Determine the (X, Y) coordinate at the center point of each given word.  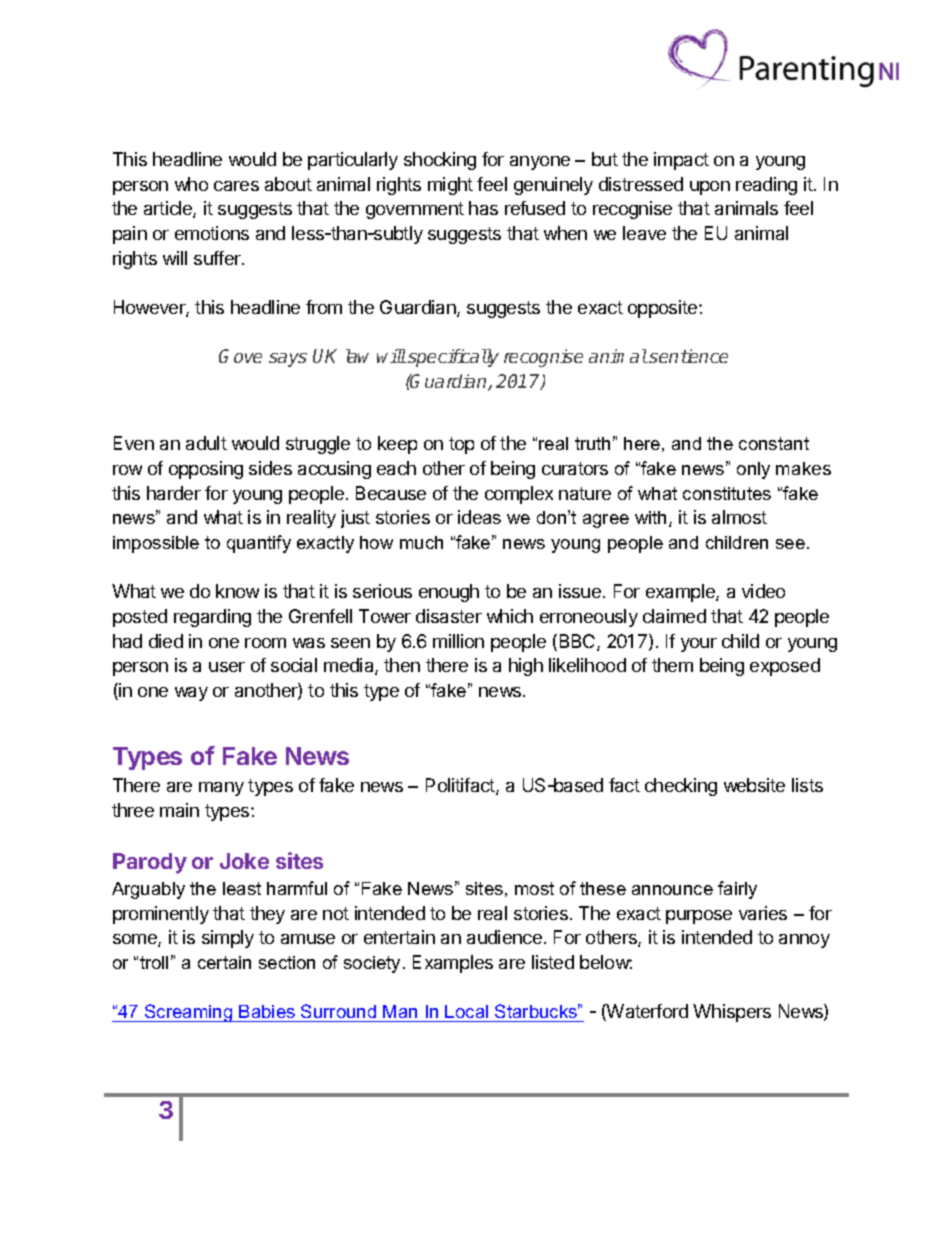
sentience (688, 356)
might (450, 186)
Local (467, 1013)
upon (710, 188)
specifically (452, 358)
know (237, 591)
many (221, 789)
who (191, 184)
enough (449, 593)
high (526, 667)
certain (224, 962)
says (288, 360)
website (754, 785)
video (763, 591)
